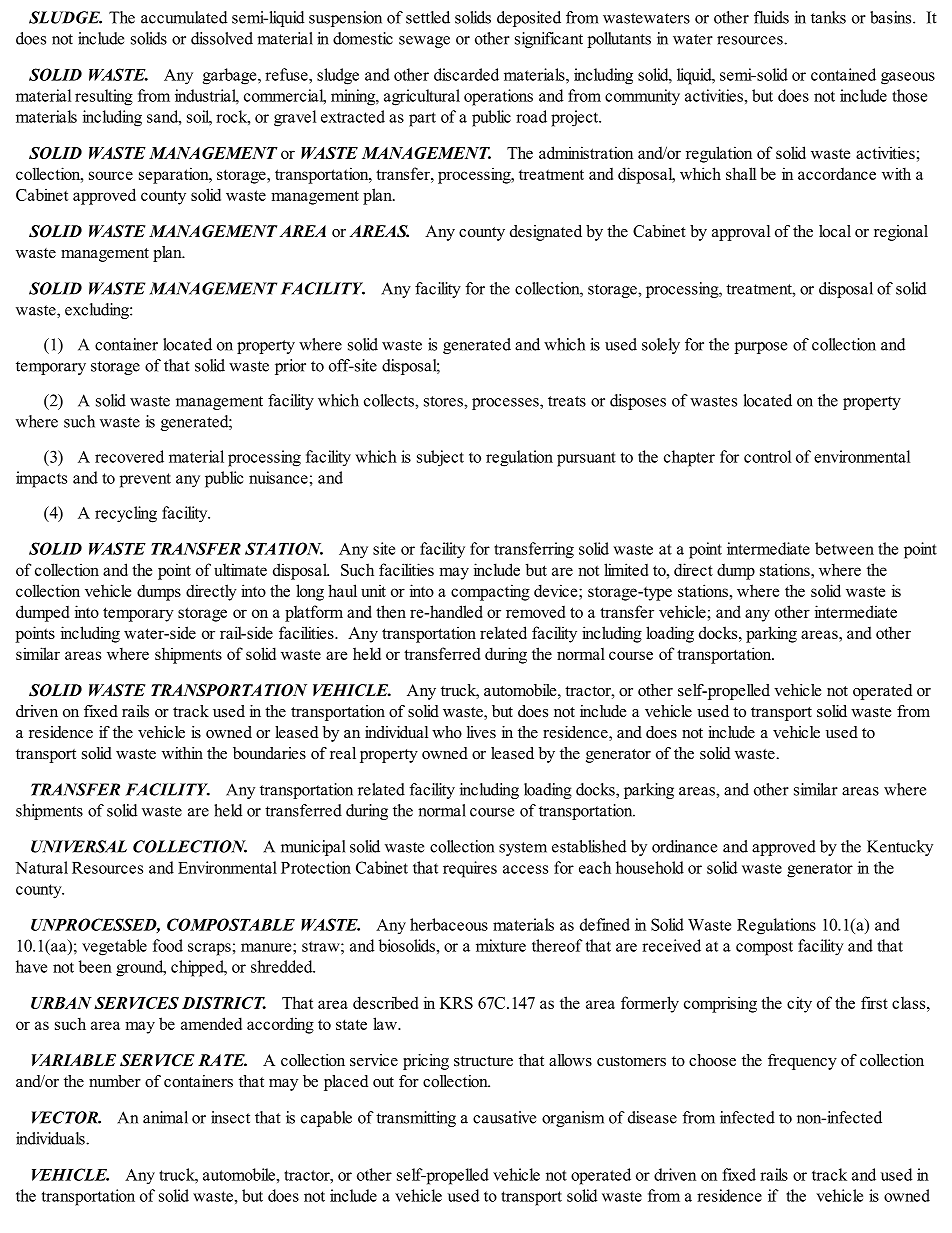 The image size is (952, 1233). I want to click on number, so click(115, 1081).
